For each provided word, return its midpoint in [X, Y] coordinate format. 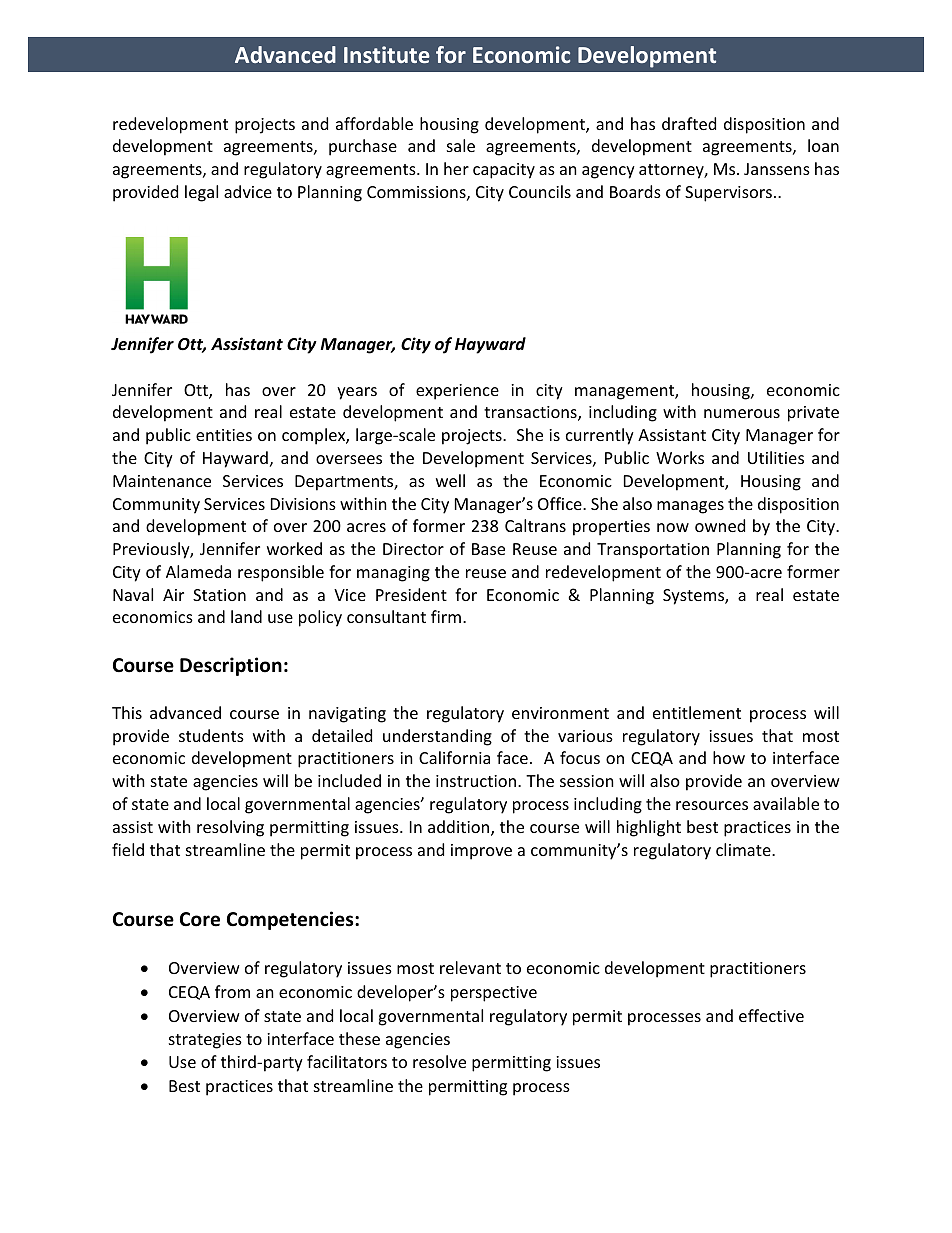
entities [224, 435]
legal [201, 193]
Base [488, 549]
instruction [477, 781]
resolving [230, 828]
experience [457, 392]
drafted [689, 123]
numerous [742, 413]
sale [461, 145]
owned [720, 525]
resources [712, 805]
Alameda [198, 571]
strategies [205, 1041]
